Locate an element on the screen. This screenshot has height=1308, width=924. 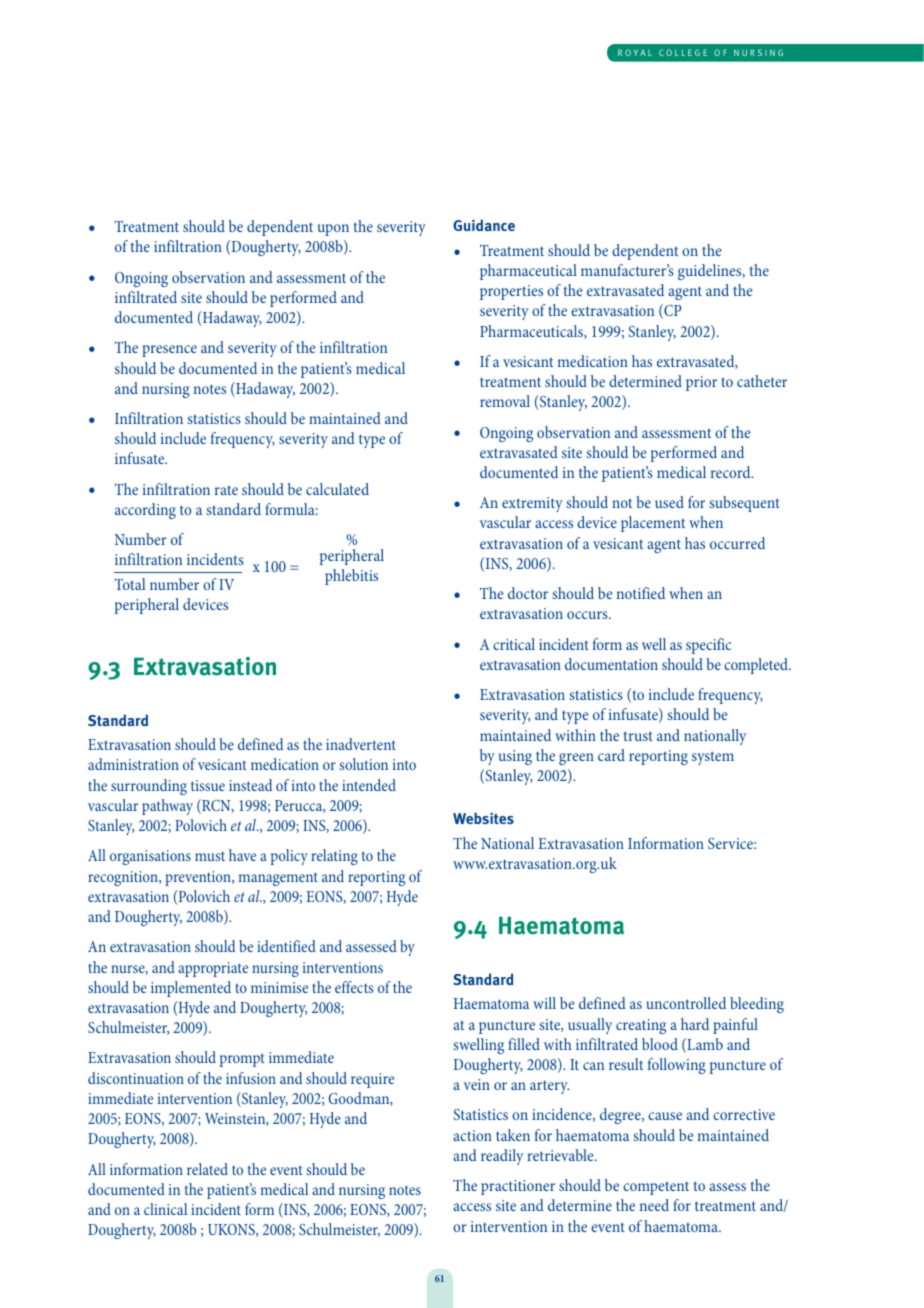
according is located at coordinates (145, 511).
